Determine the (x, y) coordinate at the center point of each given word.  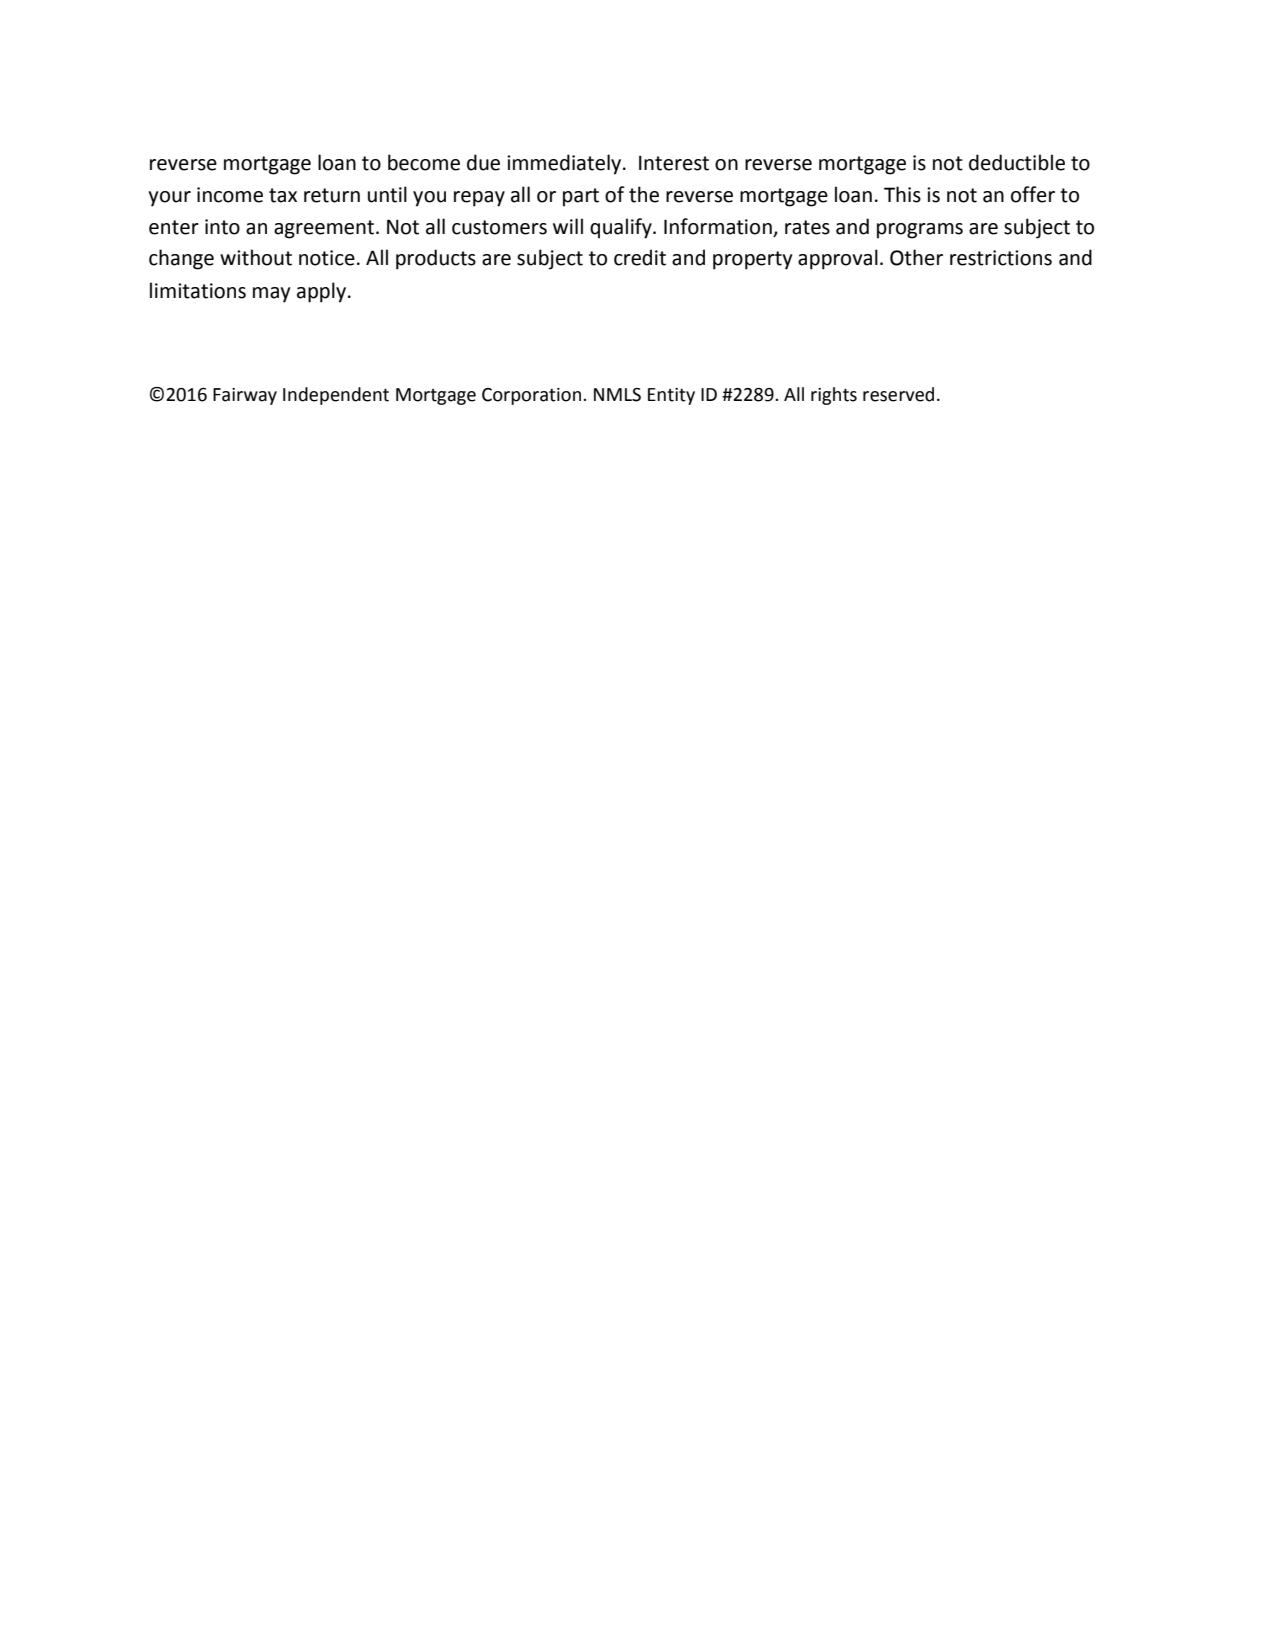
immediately (565, 164)
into (222, 227)
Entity (671, 396)
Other (916, 257)
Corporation (533, 396)
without (256, 257)
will (568, 226)
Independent (336, 396)
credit (640, 257)
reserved (898, 394)
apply (321, 292)
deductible (1017, 162)
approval (838, 259)
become (424, 162)
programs (920, 231)
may (271, 295)
